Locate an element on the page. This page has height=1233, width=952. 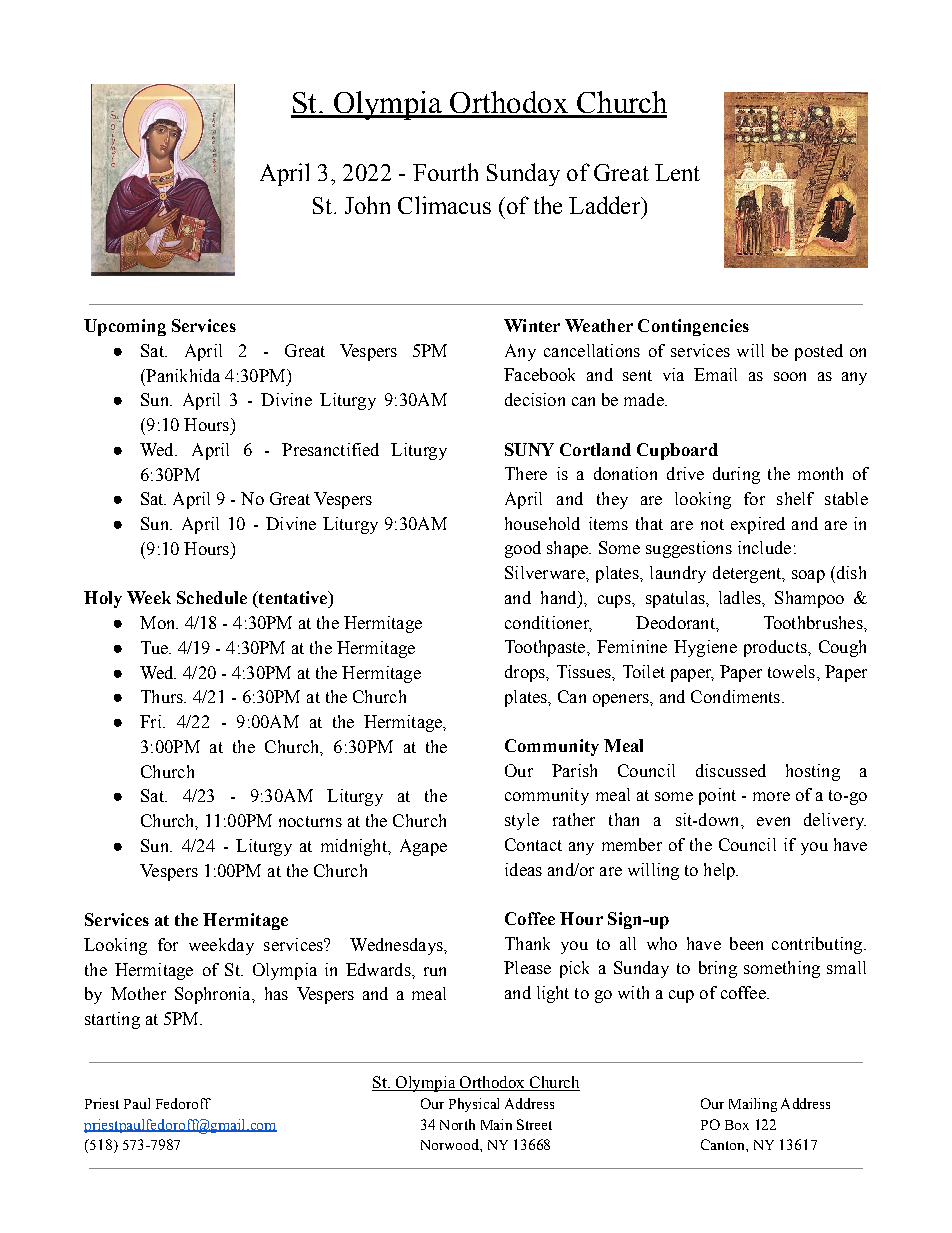
products is located at coordinates (776, 648).
